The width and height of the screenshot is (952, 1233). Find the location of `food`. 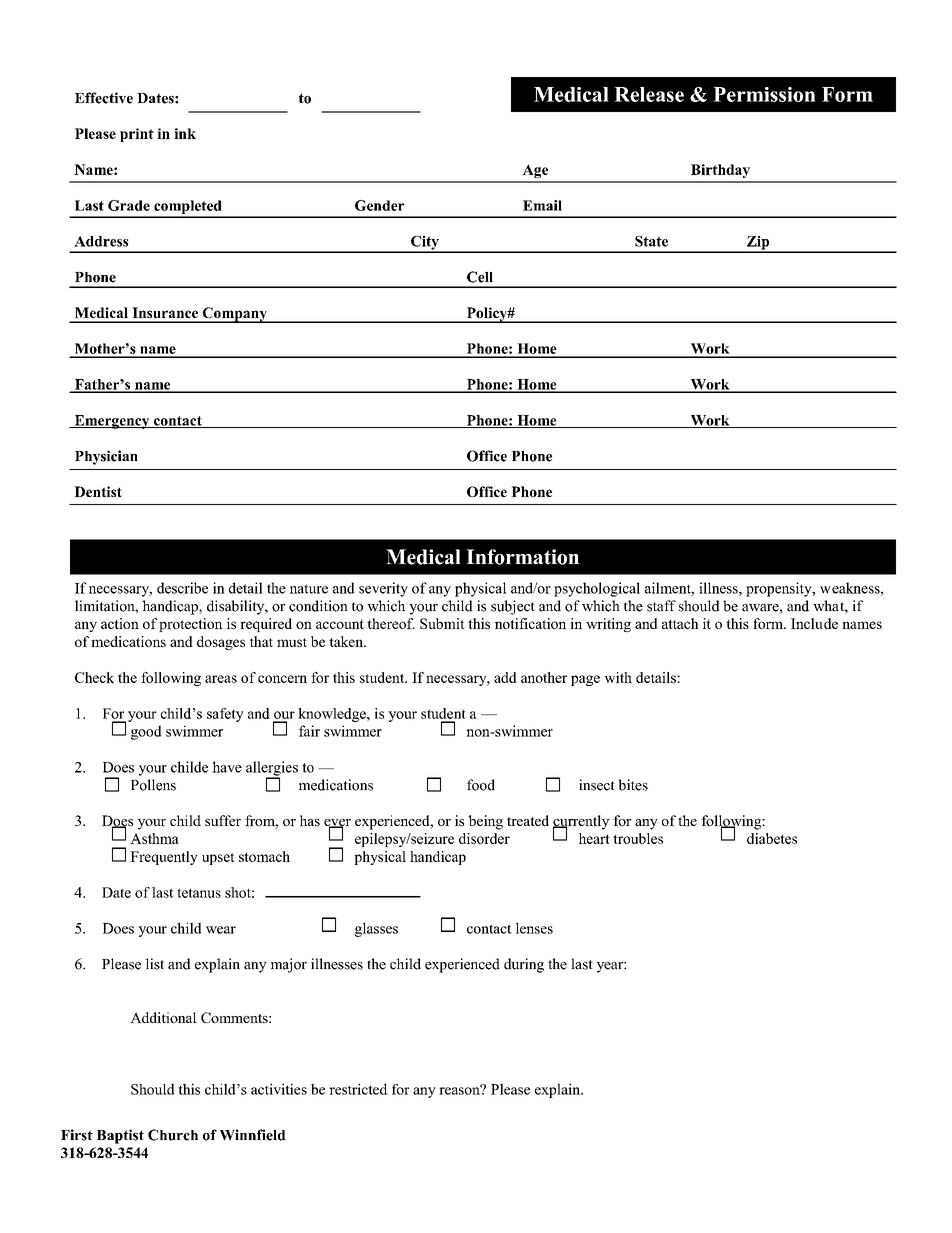

food is located at coordinates (481, 785).
